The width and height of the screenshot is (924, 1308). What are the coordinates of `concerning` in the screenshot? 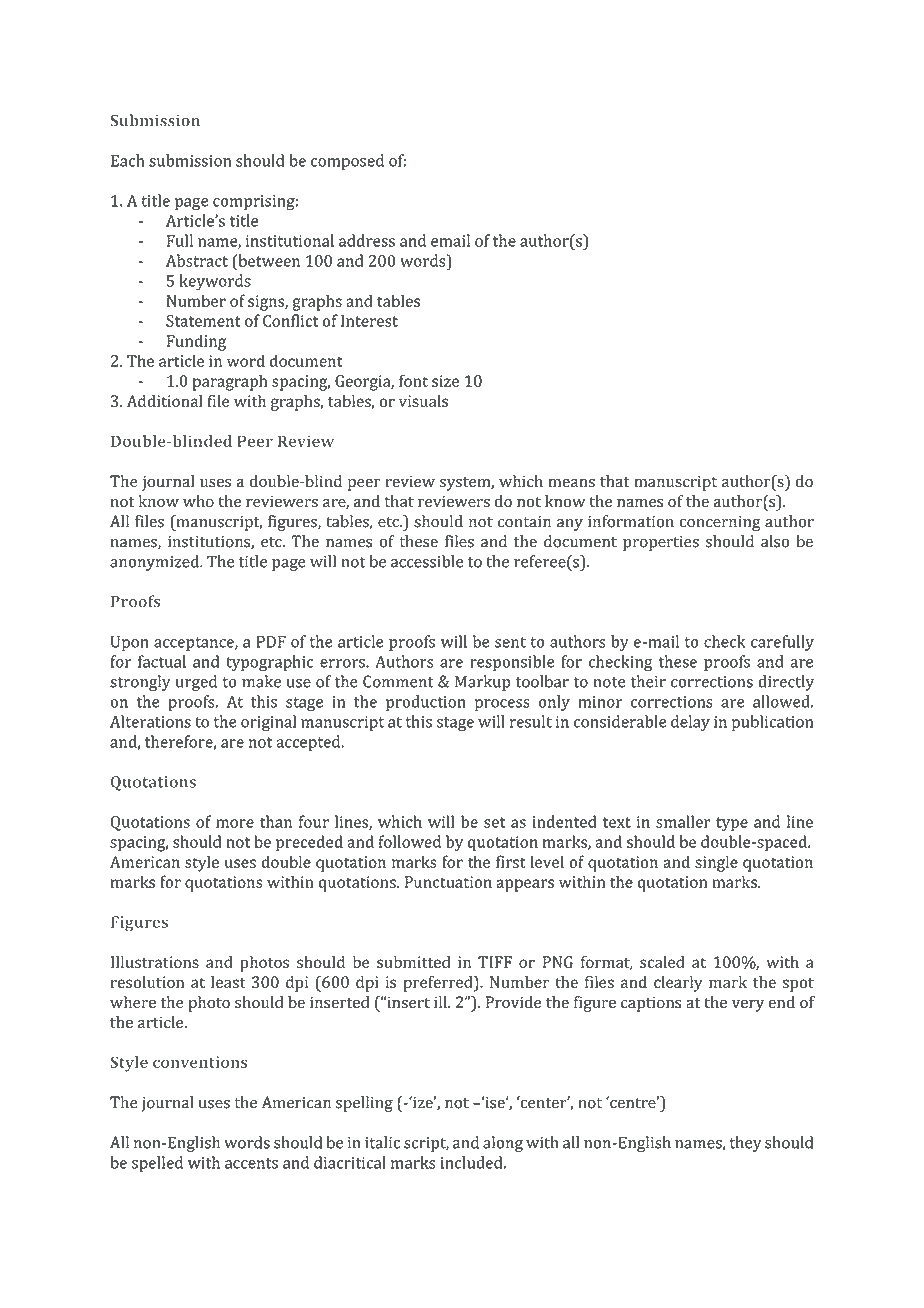 It's located at (720, 523).
